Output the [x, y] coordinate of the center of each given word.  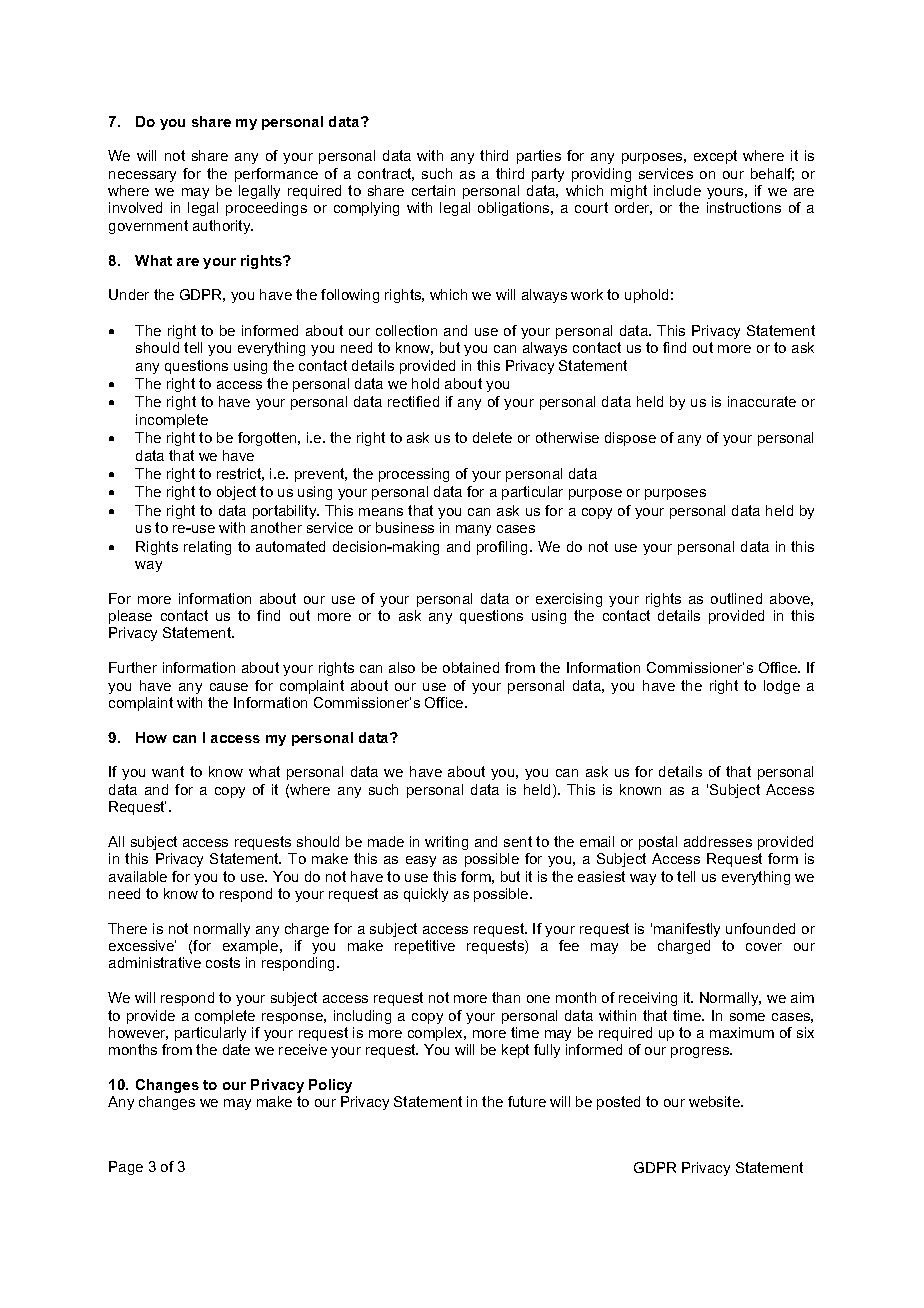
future [527, 1101]
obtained [471, 667]
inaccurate [762, 401]
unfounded [760, 928]
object [236, 493]
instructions [744, 207]
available [138, 876]
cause [229, 687]
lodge [782, 687]
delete [492, 437]
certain [433, 190]
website [715, 1101]
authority [223, 227]
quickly [426, 895]
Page [126, 1168]
